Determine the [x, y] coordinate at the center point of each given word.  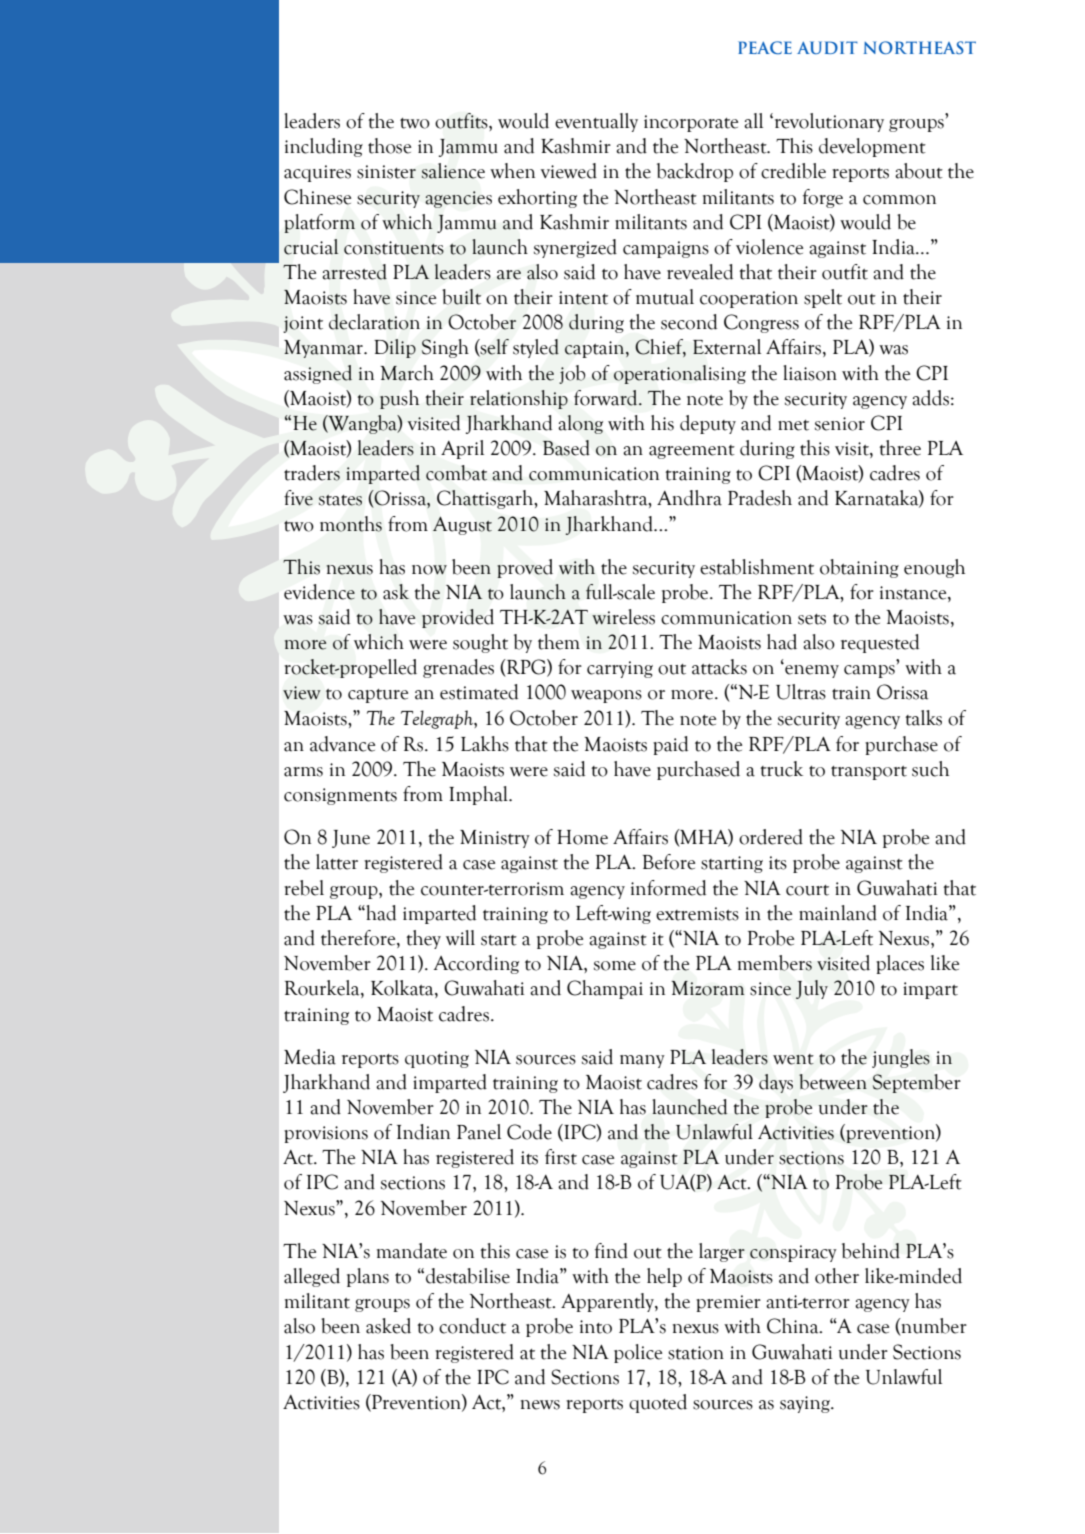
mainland [838, 913]
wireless [623, 617]
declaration [374, 322]
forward [607, 398]
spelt [823, 298]
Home [582, 837]
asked [388, 1326]
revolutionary [828, 122]
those [389, 146]
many [642, 1061]
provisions [326, 1134]
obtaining [859, 568]
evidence [319, 592]
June [351, 839]
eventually [596, 122]
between [833, 1082]
